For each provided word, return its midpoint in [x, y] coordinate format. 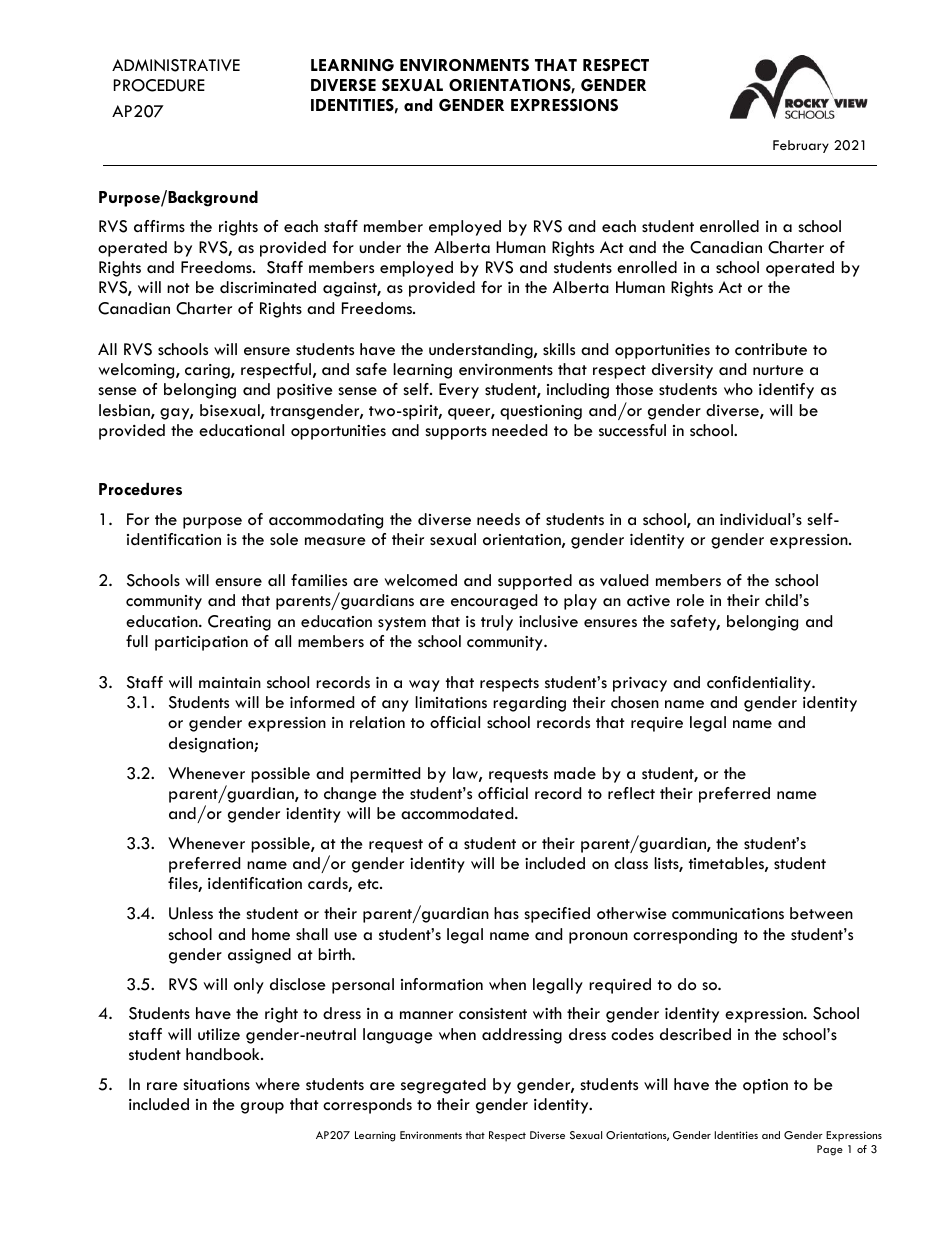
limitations [451, 702]
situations [216, 1084]
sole [284, 539]
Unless [191, 913]
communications [728, 914]
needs [498, 519]
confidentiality [760, 684]
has [506, 913]
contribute [771, 349]
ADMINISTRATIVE [176, 65]
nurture [778, 370]
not [178, 288]
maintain [230, 682]
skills [559, 349]
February [801, 146]
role [690, 600]
